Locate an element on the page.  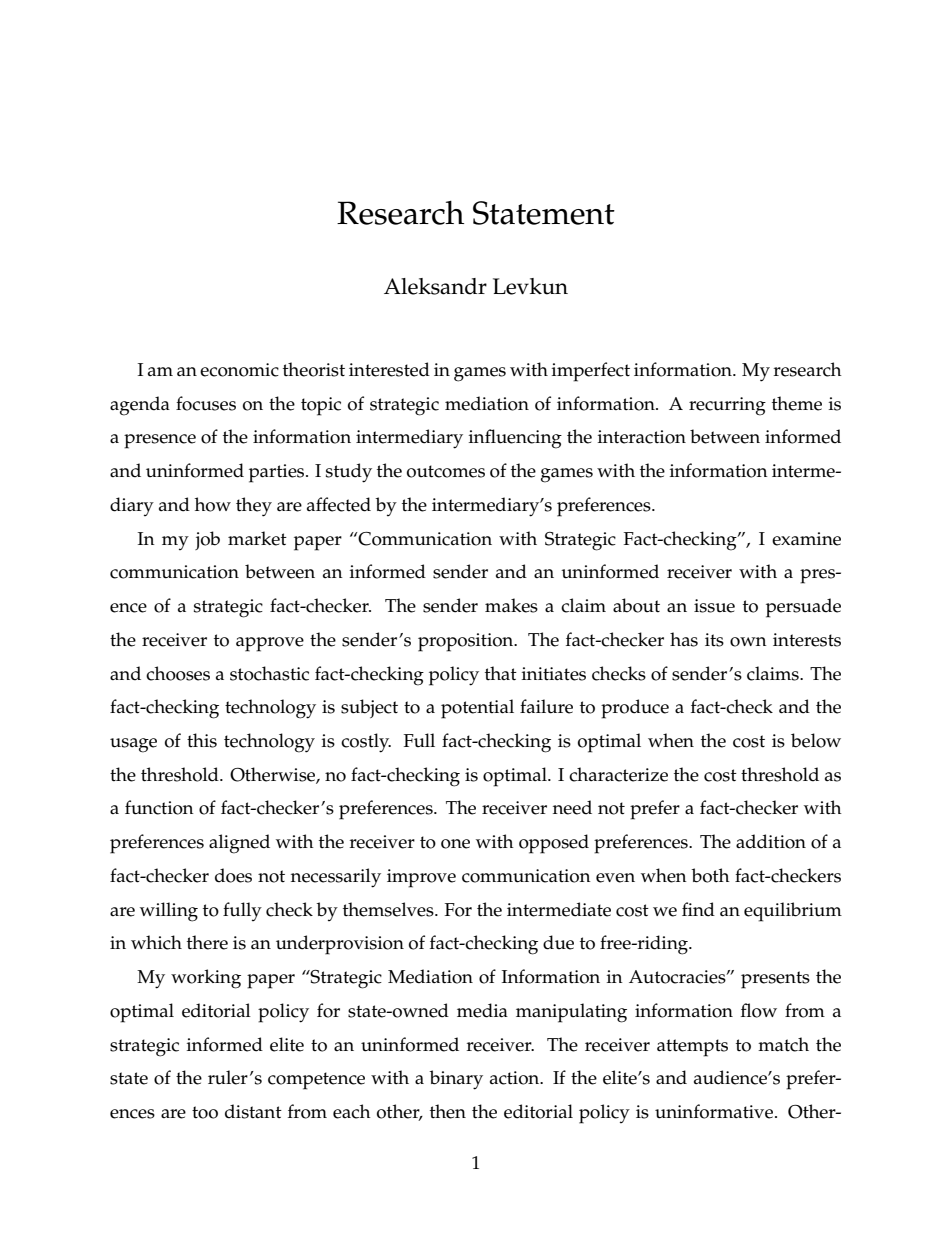
does is located at coordinates (233, 875).
